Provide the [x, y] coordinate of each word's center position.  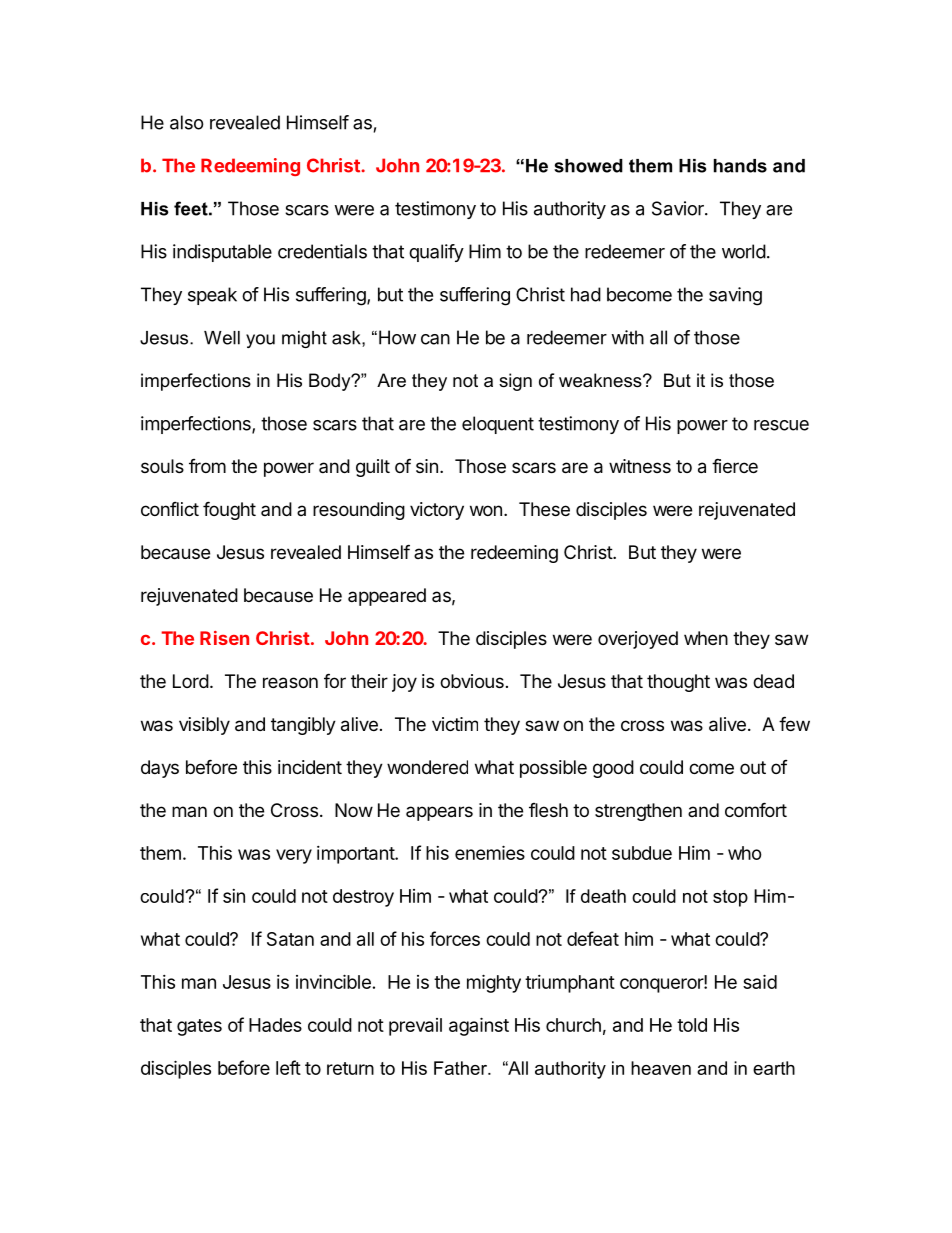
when [706, 638]
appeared [387, 597]
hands [740, 166]
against [479, 1026]
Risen [224, 638]
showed [588, 166]
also [187, 122]
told [692, 1025]
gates [199, 1027]
